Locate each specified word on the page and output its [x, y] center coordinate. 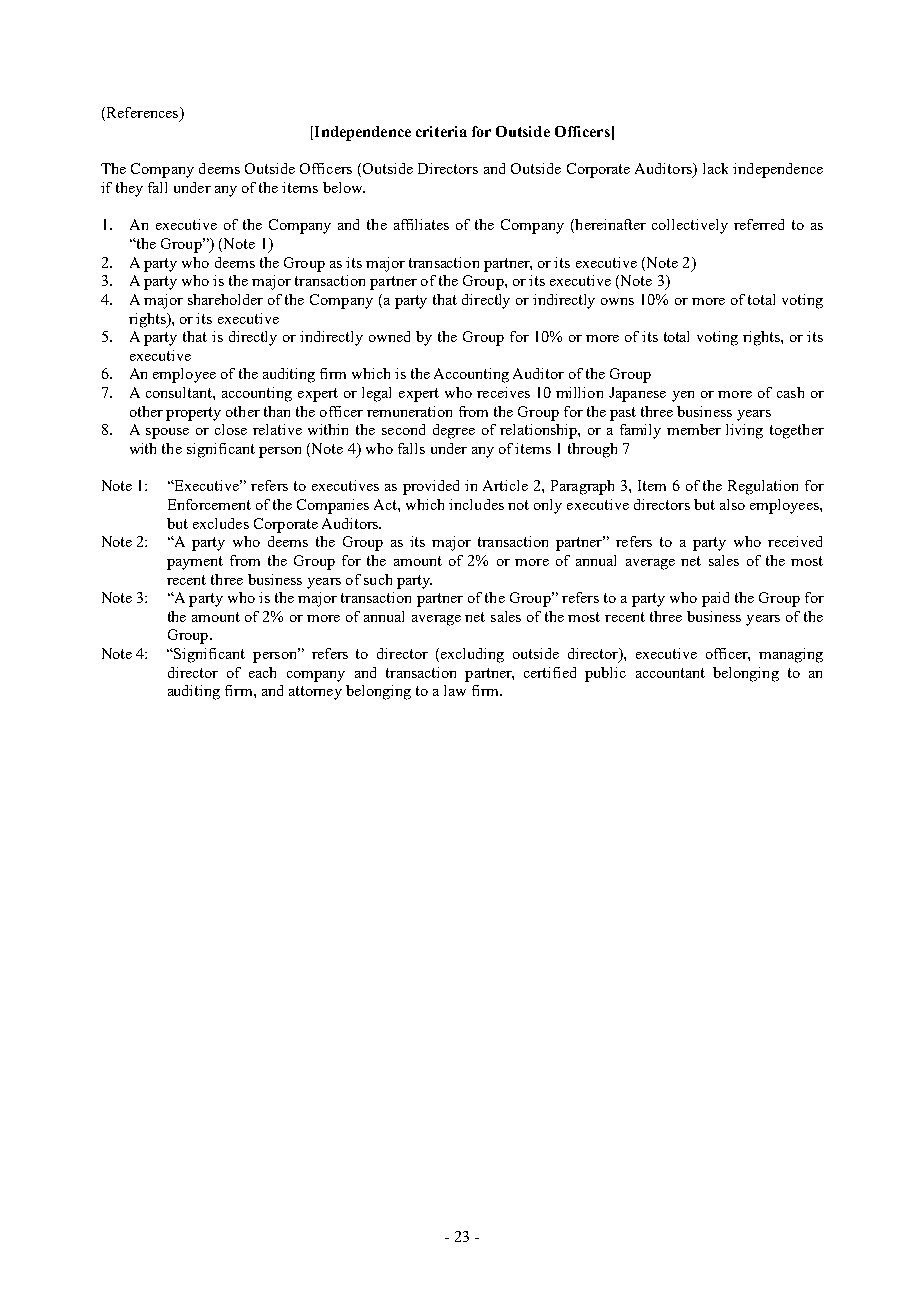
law [455, 690]
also [732, 504]
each [262, 672]
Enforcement [209, 504]
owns [617, 301]
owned [389, 336]
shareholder [225, 299]
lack [715, 168]
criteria [441, 131]
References [142, 114]
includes [476, 504]
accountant [670, 673]
